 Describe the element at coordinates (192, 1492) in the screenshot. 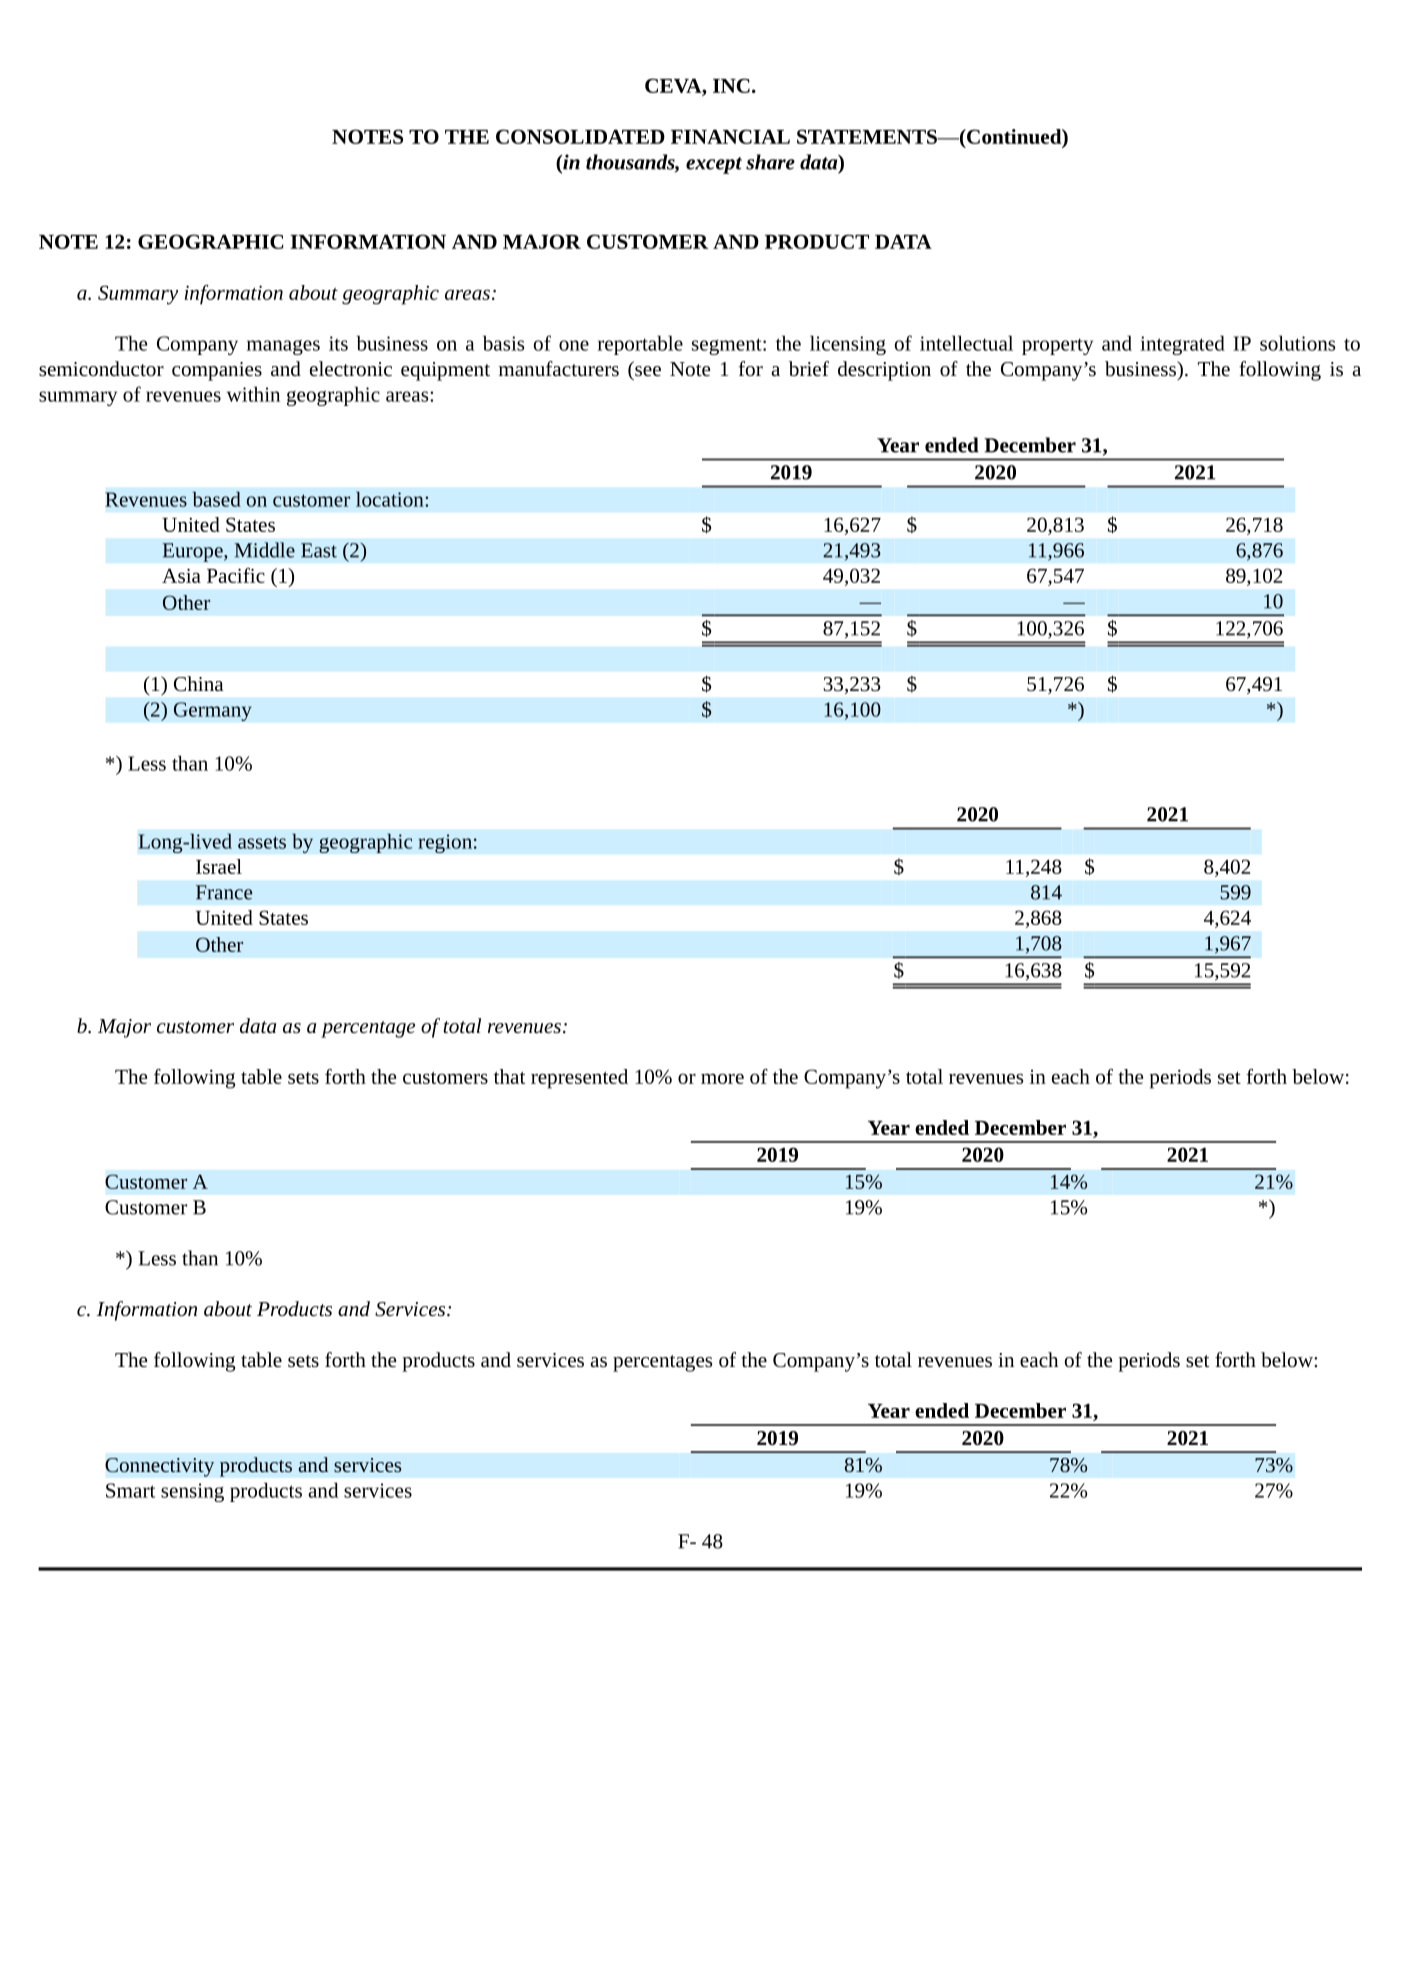

I see `sensing` at that location.
